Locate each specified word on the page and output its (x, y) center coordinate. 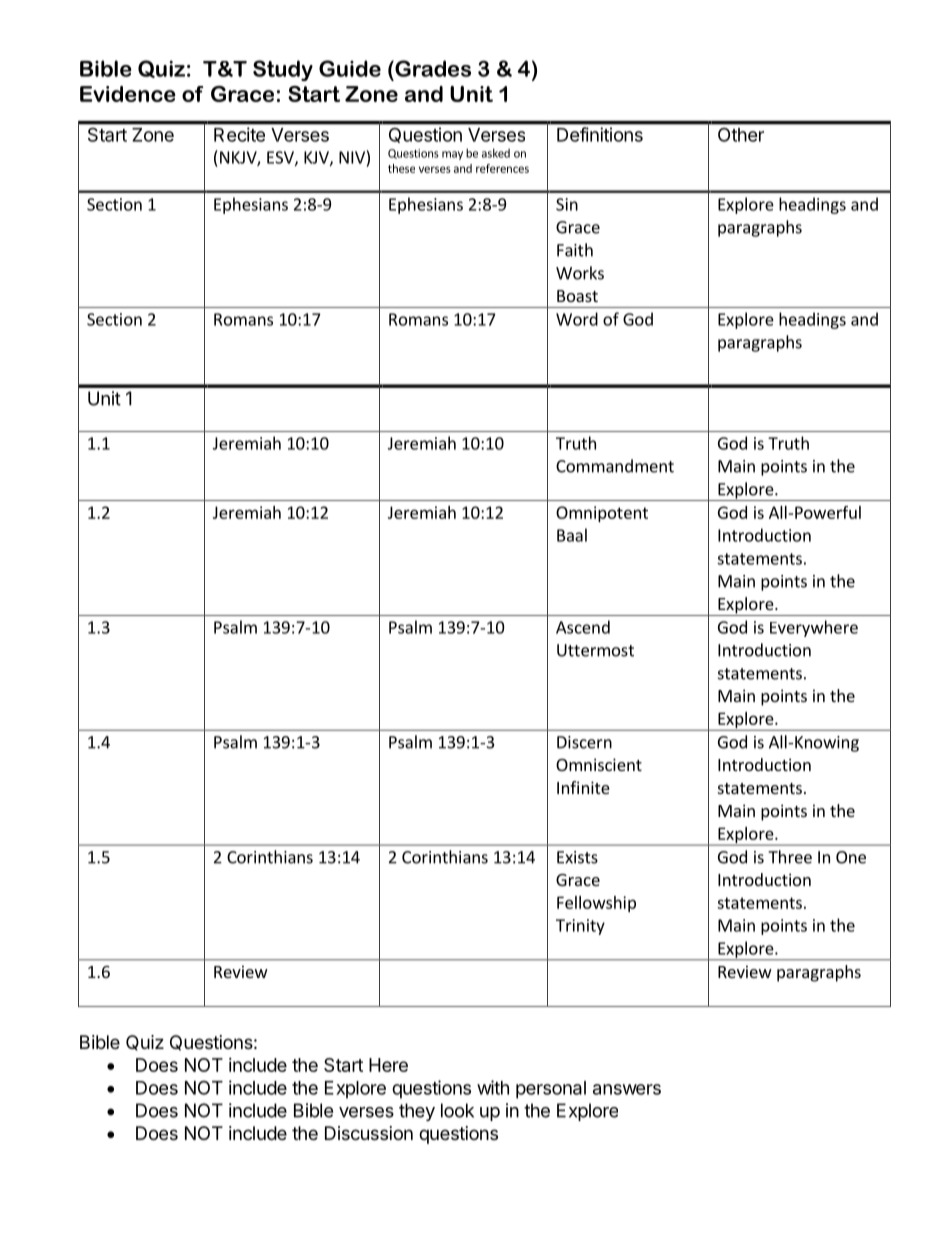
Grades (432, 68)
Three (790, 857)
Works (580, 273)
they (417, 1112)
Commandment (615, 466)
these (401, 168)
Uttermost (595, 650)
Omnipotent (602, 514)
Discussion (369, 1133)
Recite (239, 134)
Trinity (580, 927)
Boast (577, 296)
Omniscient (599, 764)
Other (741, 135)
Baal (572, 535)
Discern (584, 742)
